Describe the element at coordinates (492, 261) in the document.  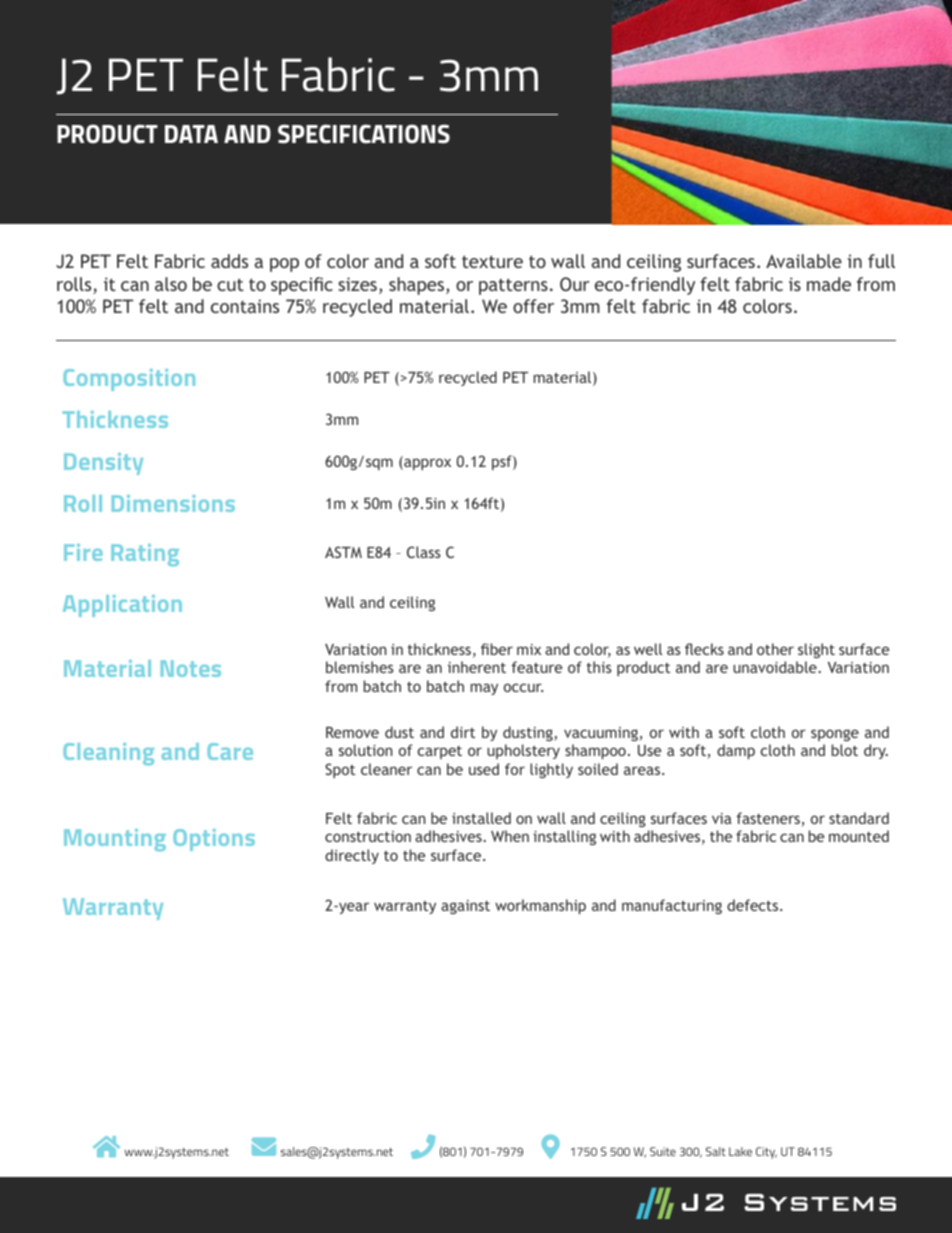
I see `texture` at that location.
